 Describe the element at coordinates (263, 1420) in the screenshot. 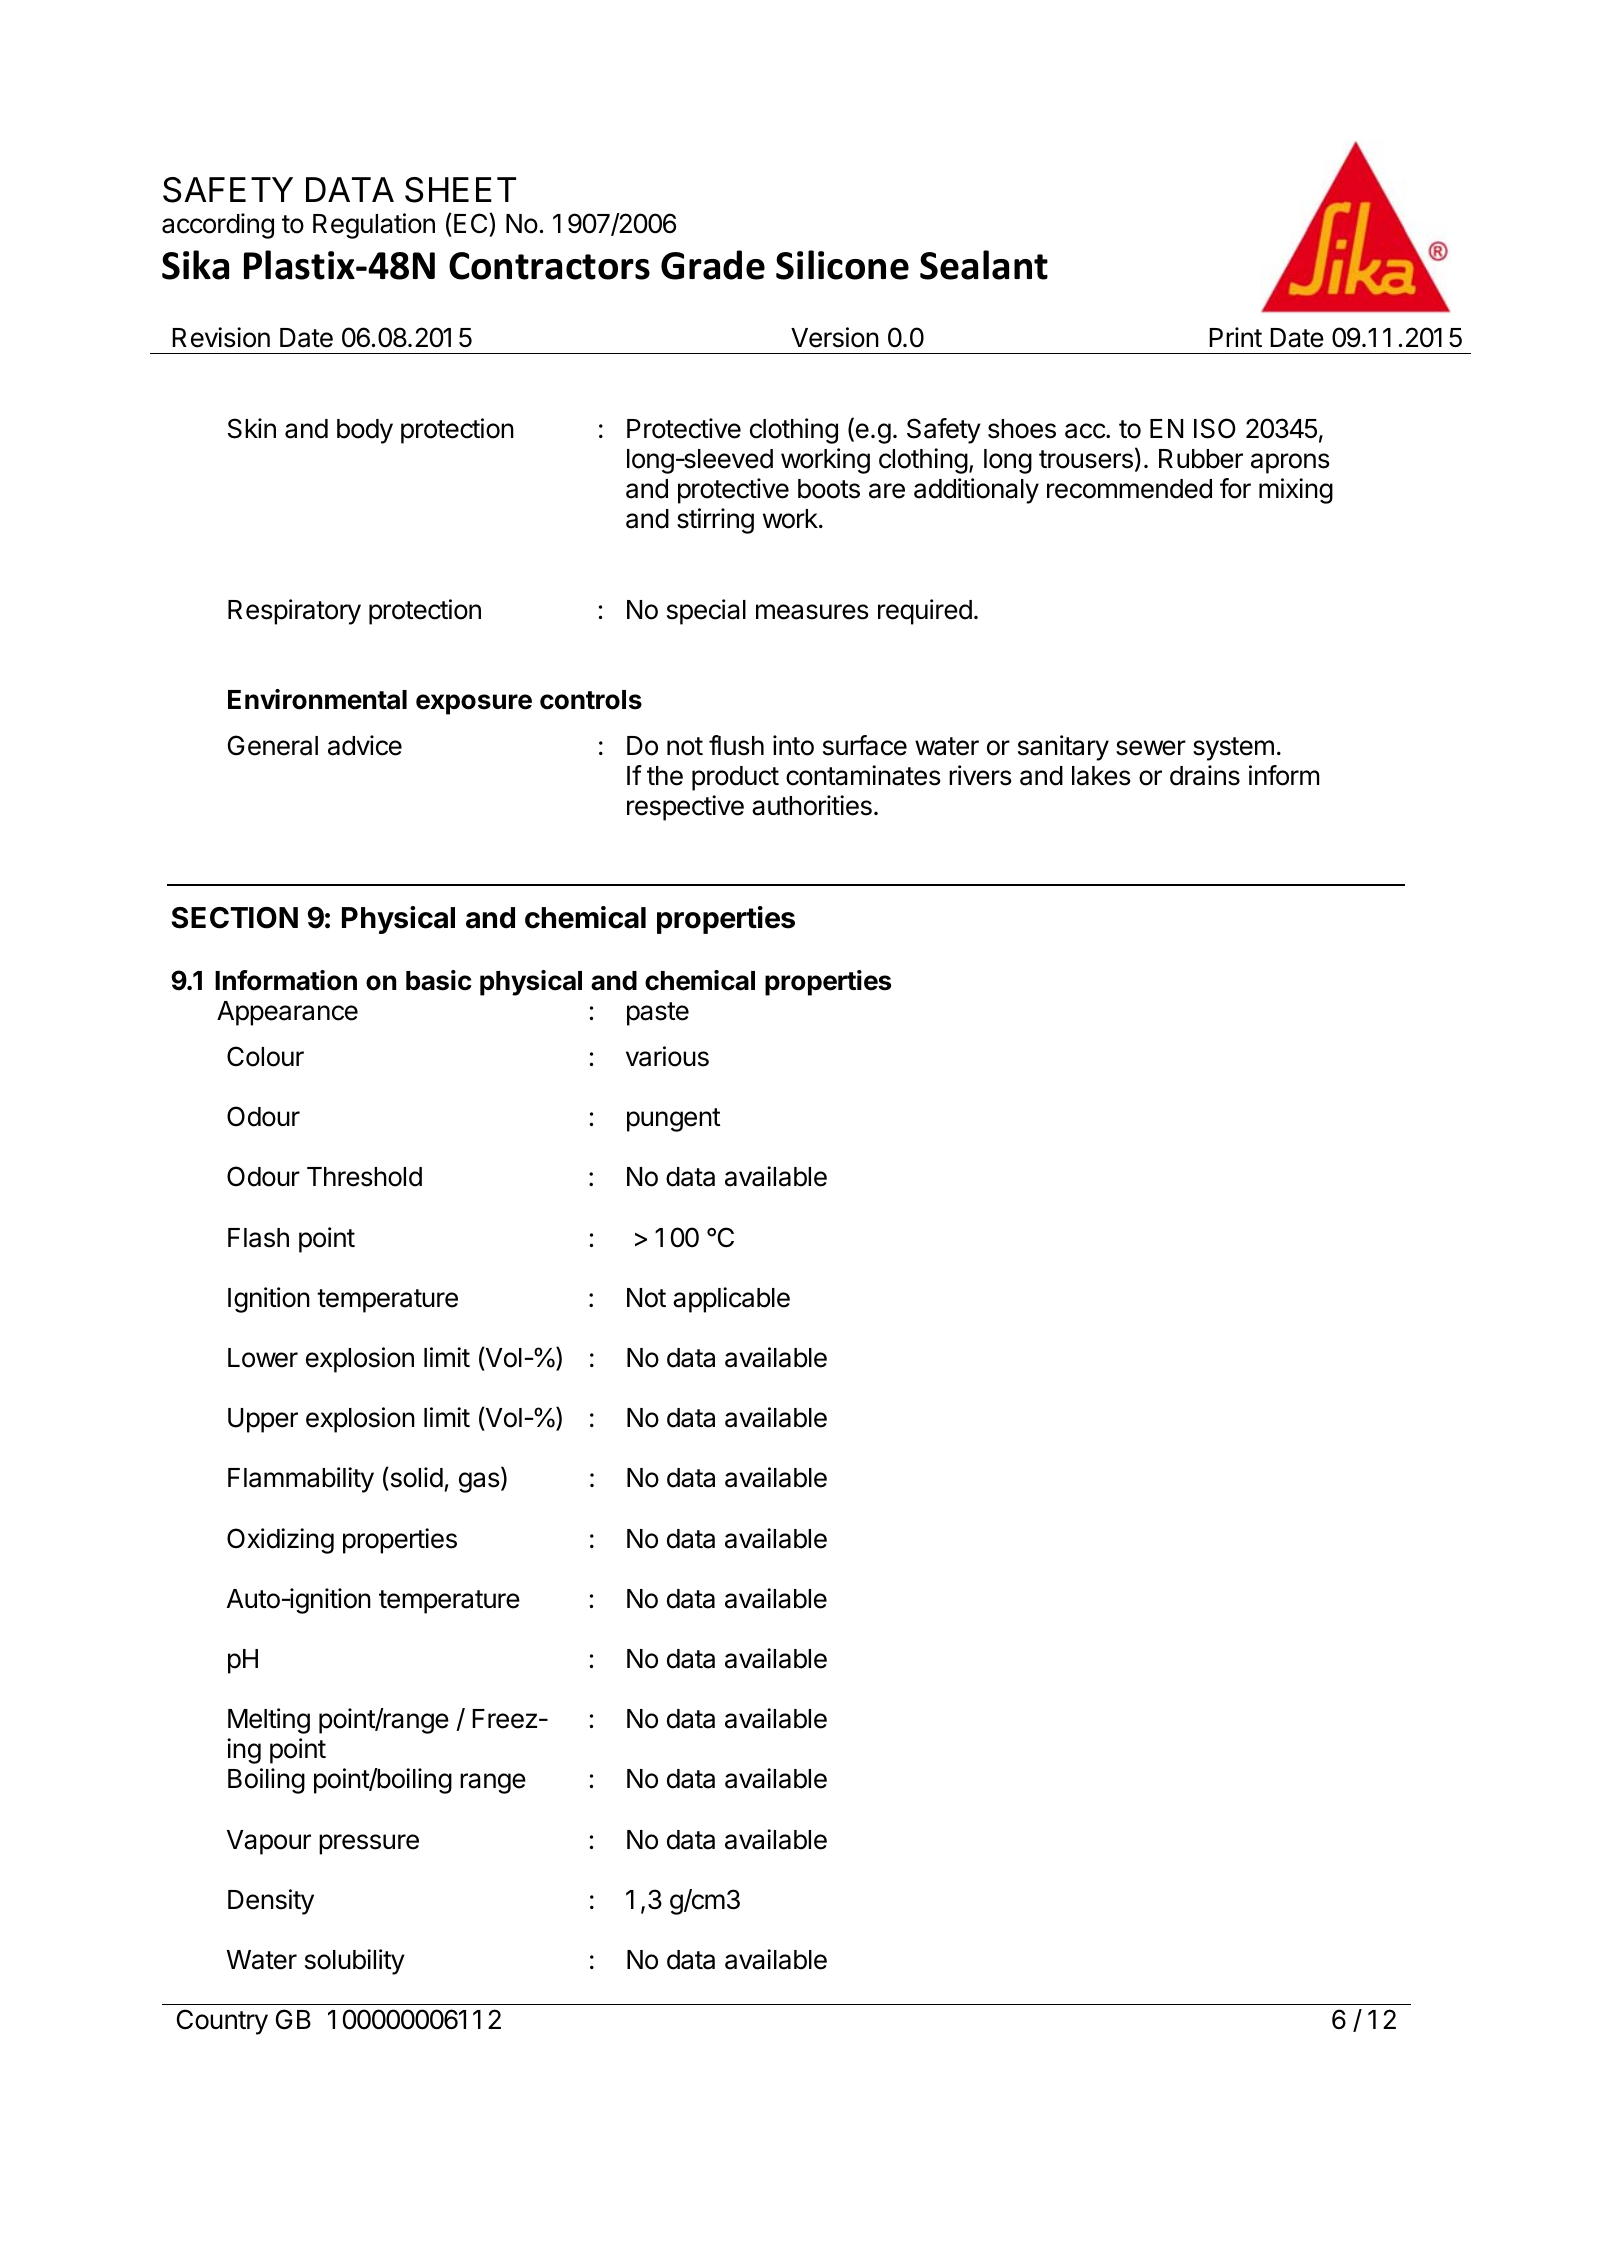

I see `Upper` at that location.
